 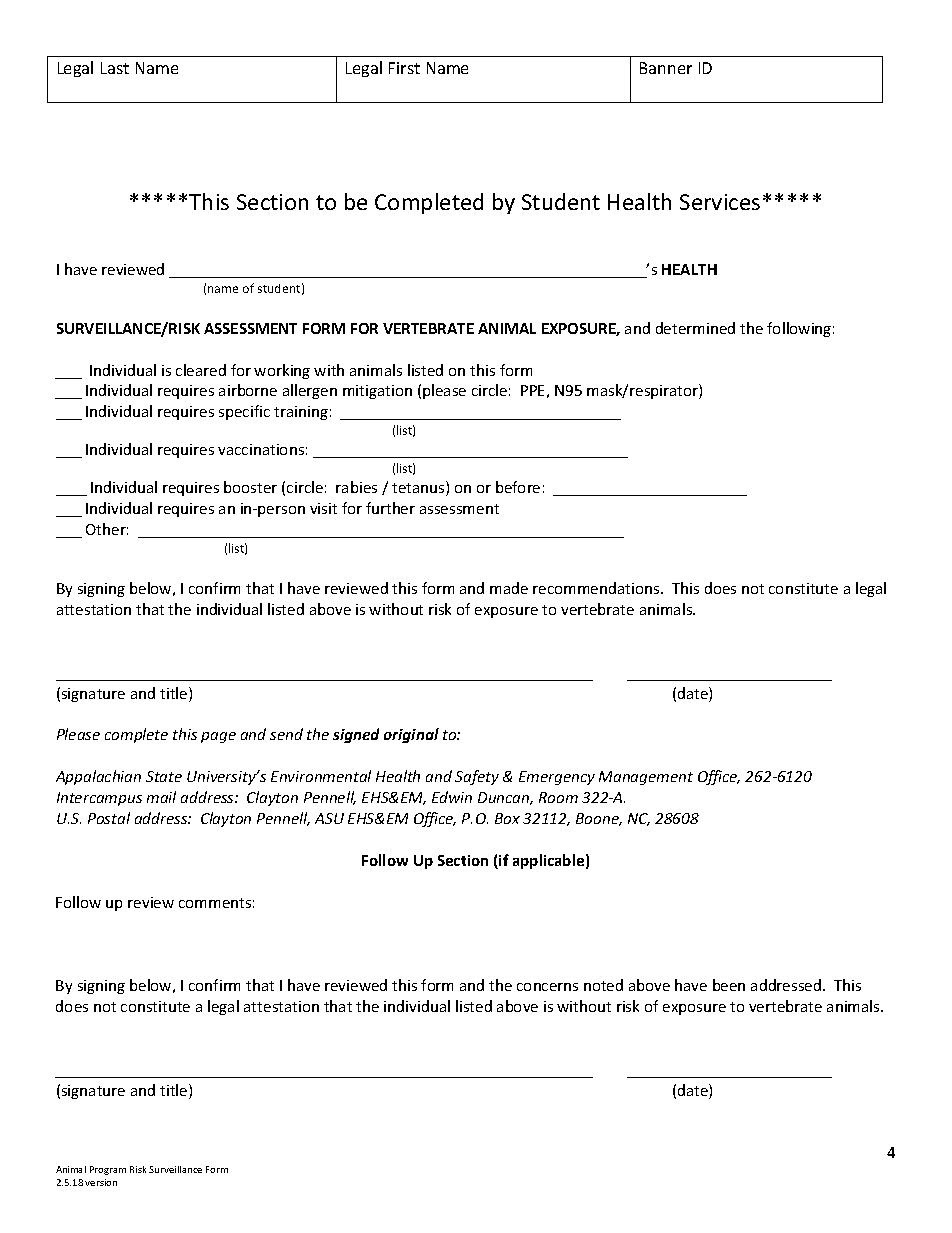 I want to click on concerns, so click(x=547, y=987).
